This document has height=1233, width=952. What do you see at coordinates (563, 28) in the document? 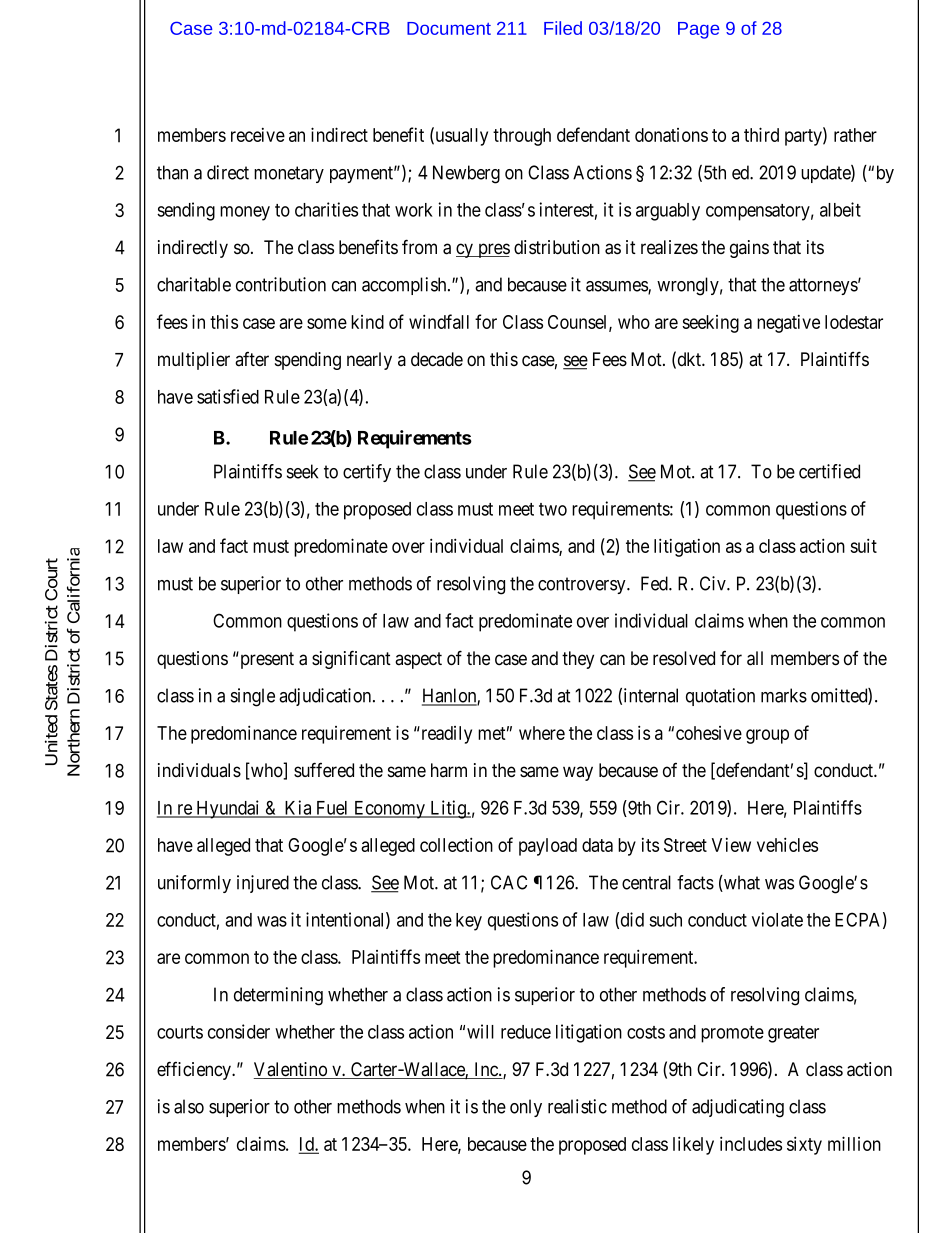
I see `Filed` at bounding box center [563, 28].
